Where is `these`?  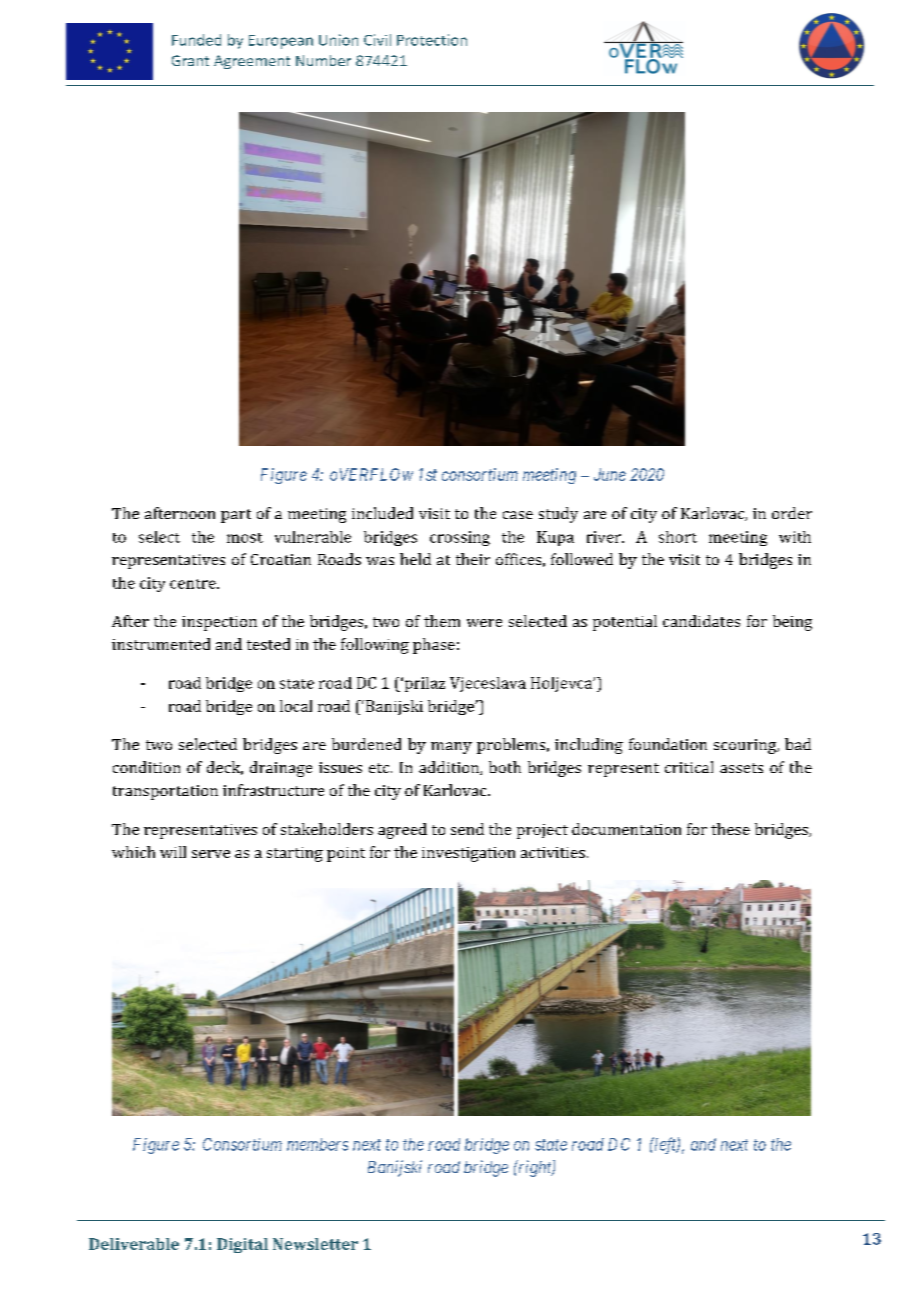 these is located at coordinates (730, 829).
